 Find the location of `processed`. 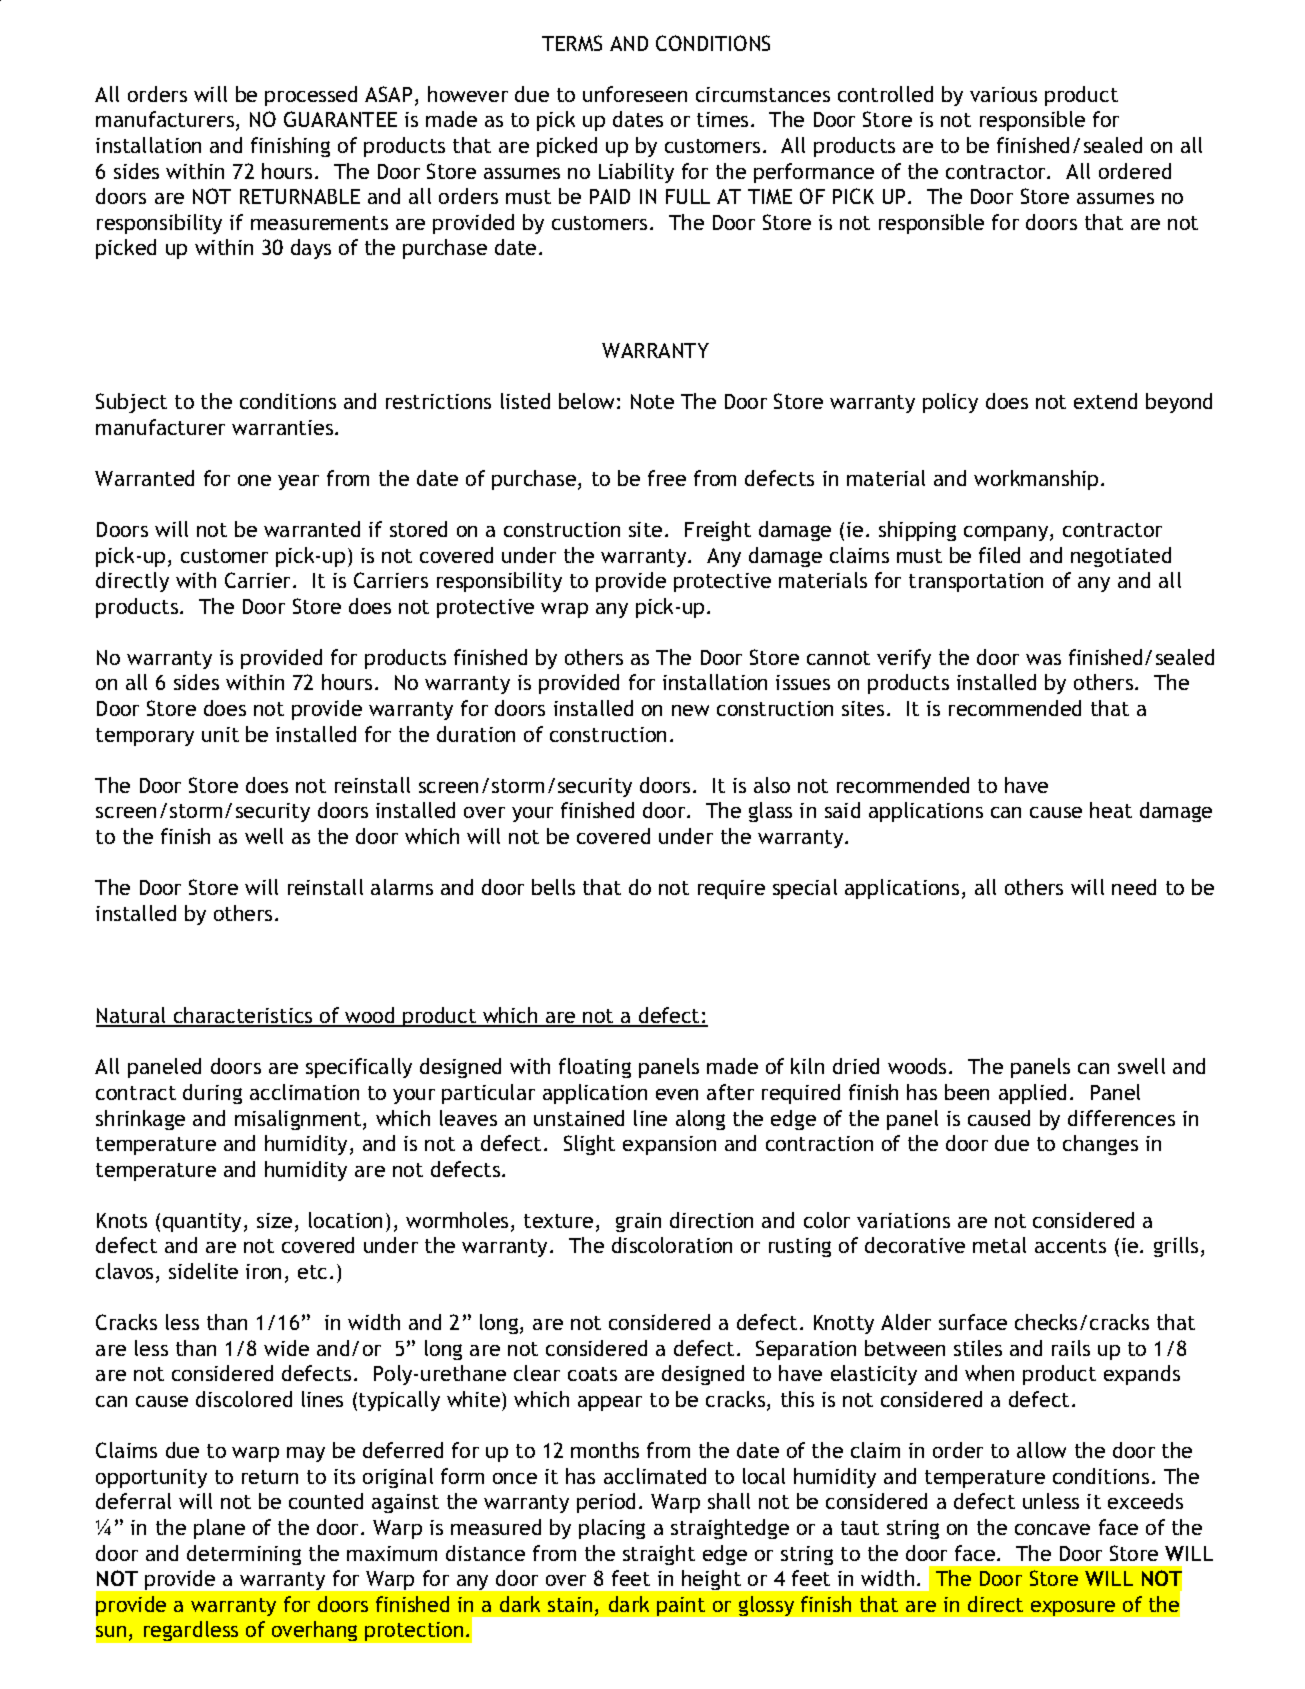

processed is located at coordinates (311, 96).
